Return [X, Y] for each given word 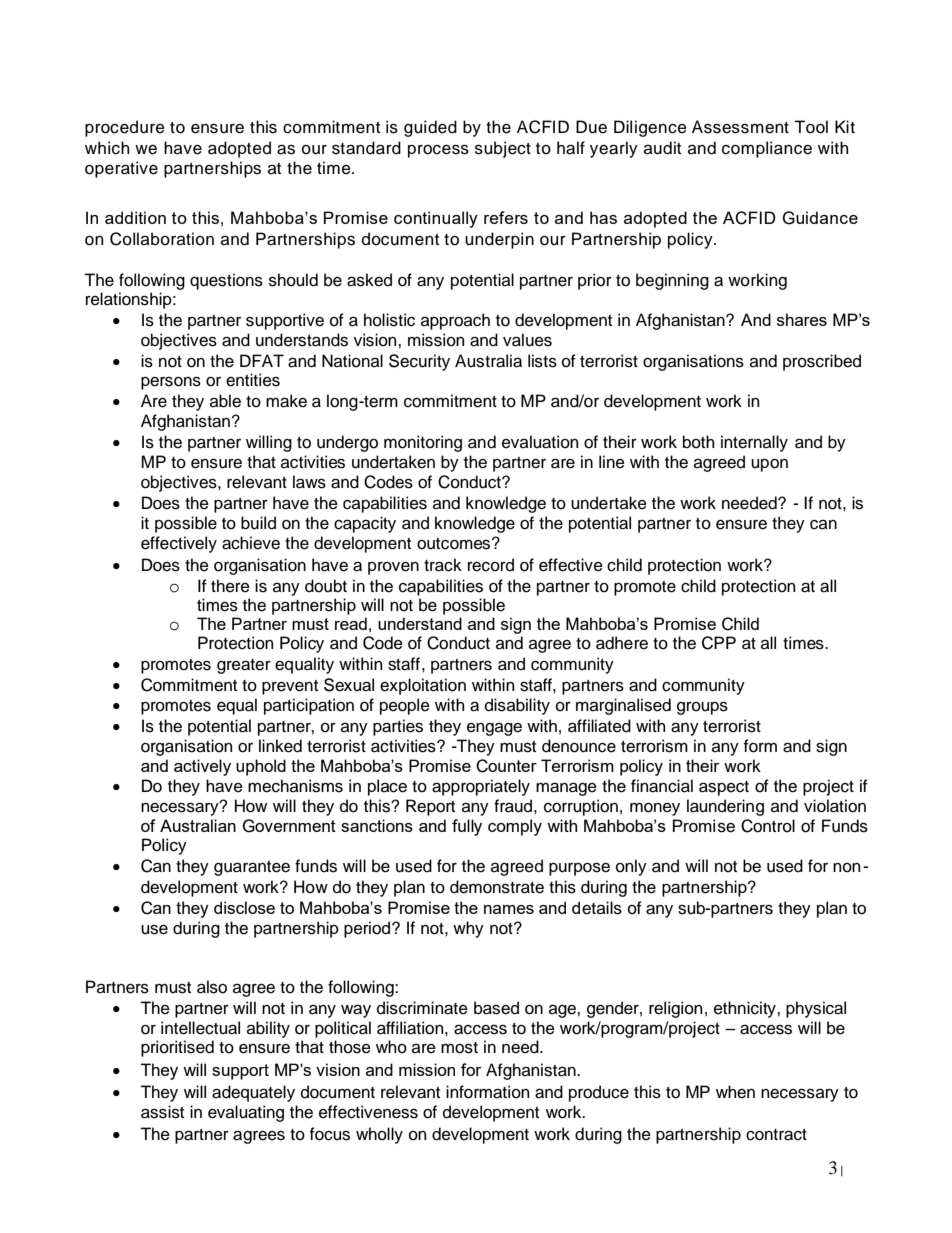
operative [121, 169]
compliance [767, 149]
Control [768, 826]
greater [244, 666]
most [459, 1048]
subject [503, 149]
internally [754, 443]
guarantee [252, 868]
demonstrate [497, 887]
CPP [719, 643]
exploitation [423, 686]
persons [171, 383]
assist [162, 1112]
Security [419, 362]
